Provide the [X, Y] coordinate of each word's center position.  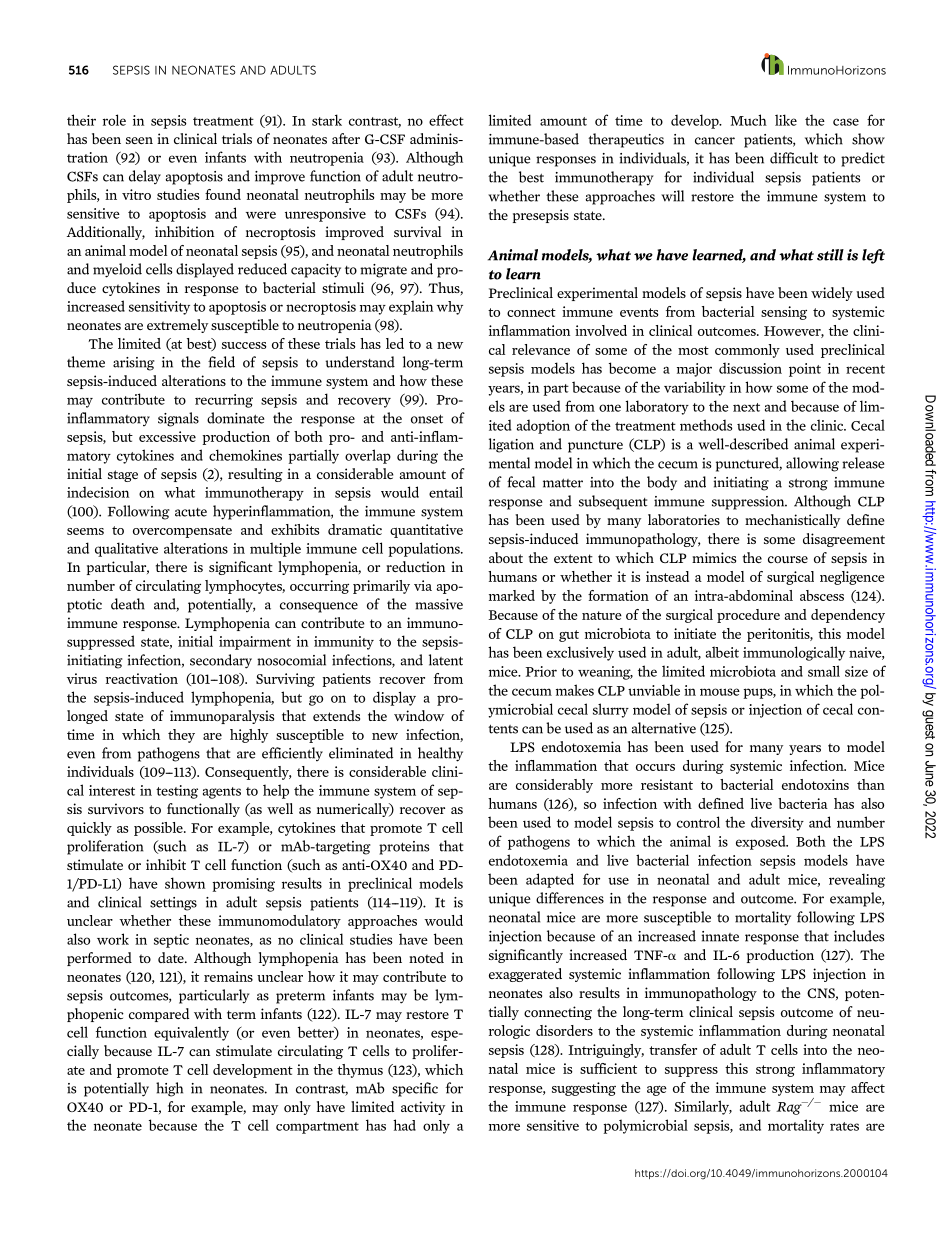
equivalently [191, 1033]
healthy [440, 754]
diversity [777, 823]
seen [139, 140]
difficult [794, 158]
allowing [812, 464]
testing [177, 792]
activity [423, 1108]
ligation [511, 445]
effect [446, 120]
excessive [167, 436]
